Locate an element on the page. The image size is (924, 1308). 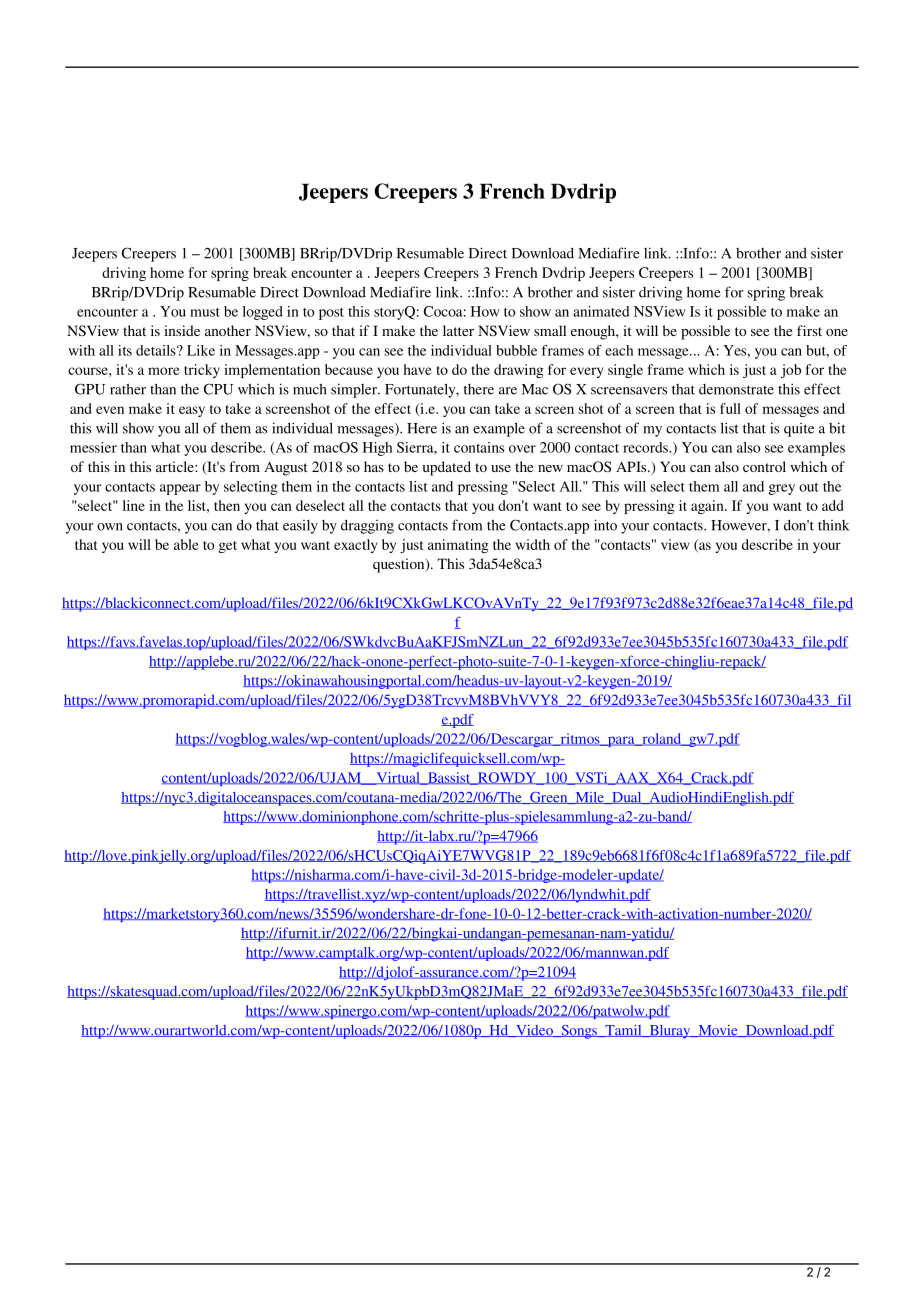
first is located at coordinates (809, 330).
